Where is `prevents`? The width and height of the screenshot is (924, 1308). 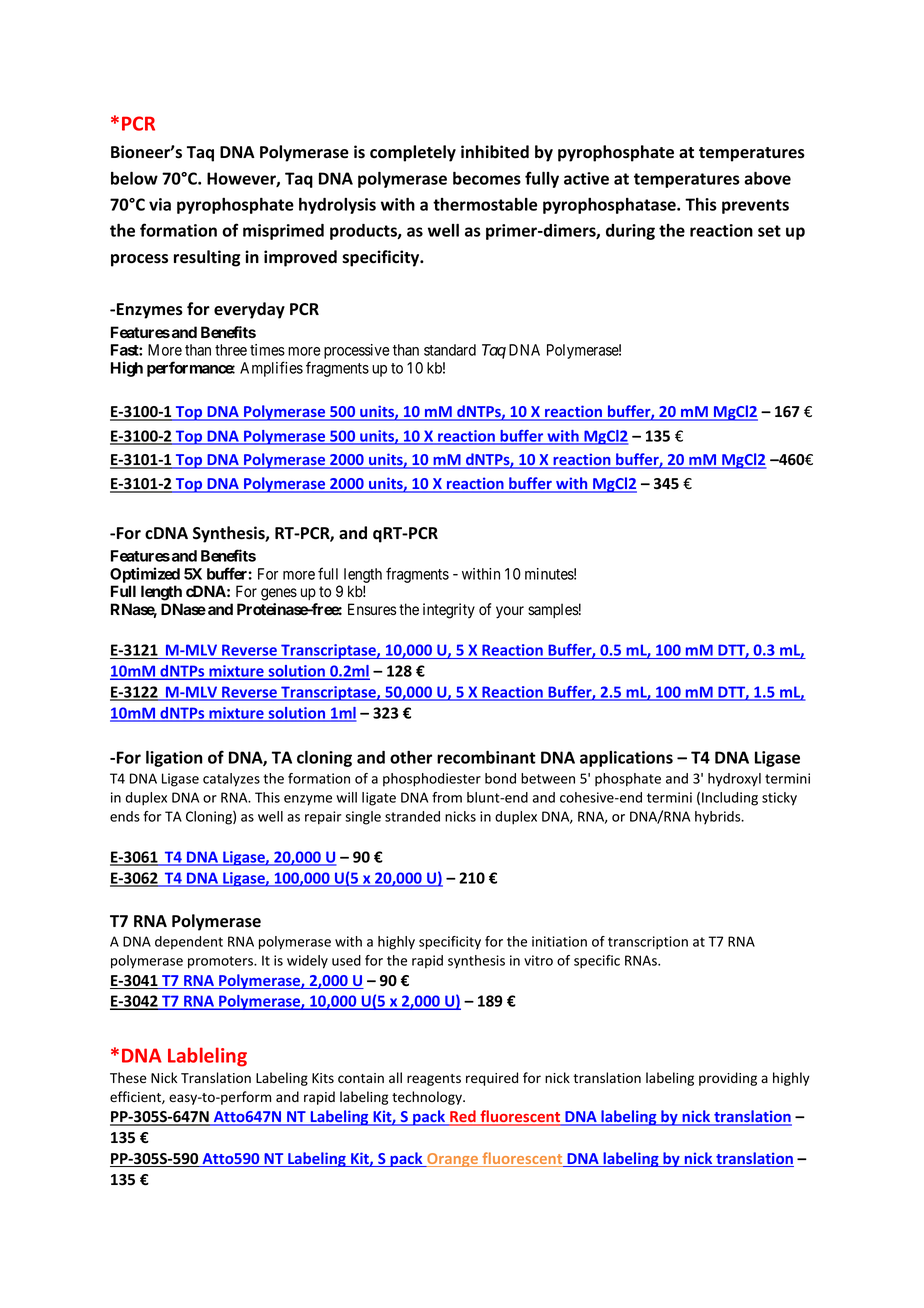 prevents is located at coordinates (755, 206).
